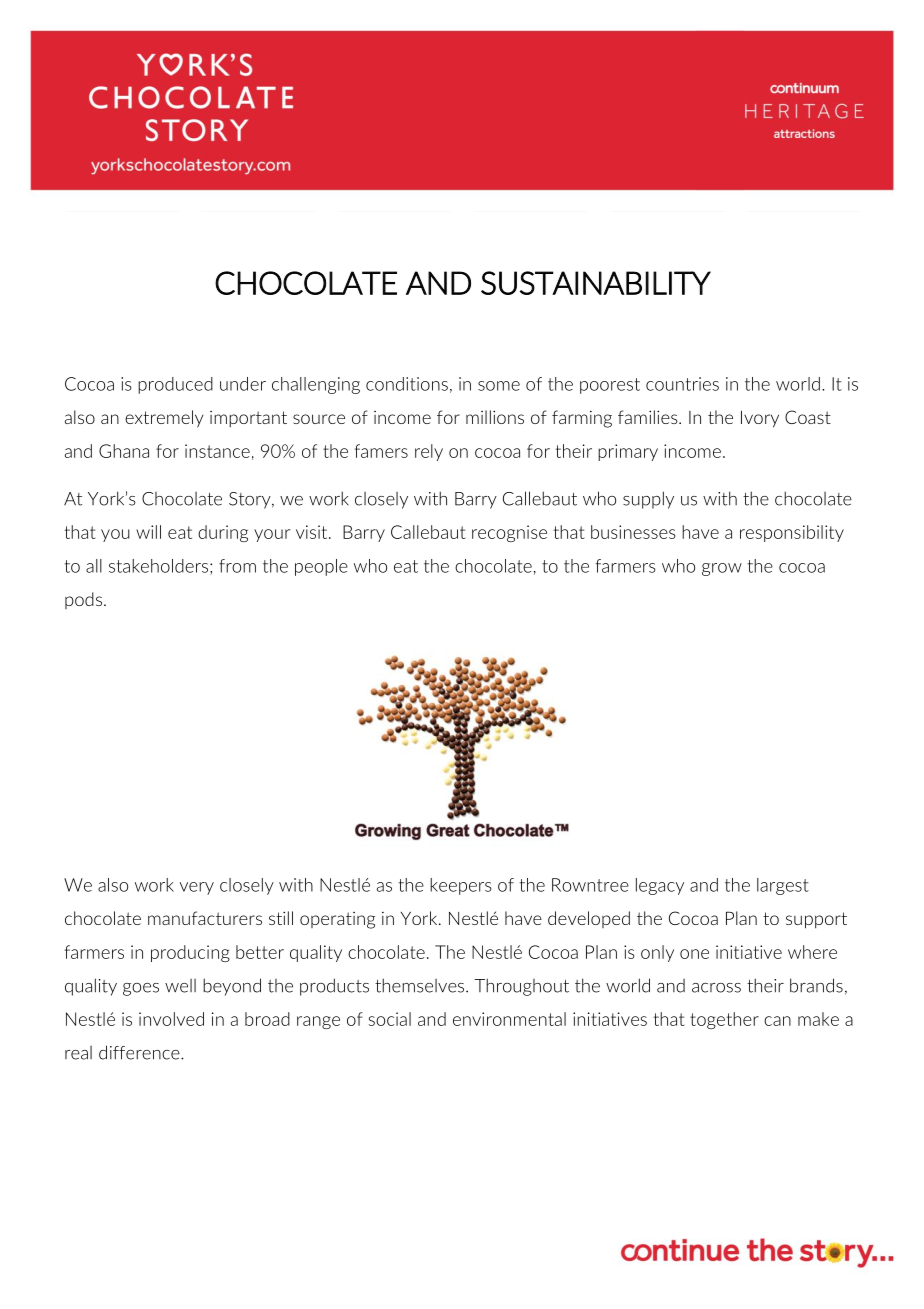 The width and height of the image is (924, 1309). What do you see at coordinates (429, 452) in the image?
I see `rely` at bounding box center [429, 452].
